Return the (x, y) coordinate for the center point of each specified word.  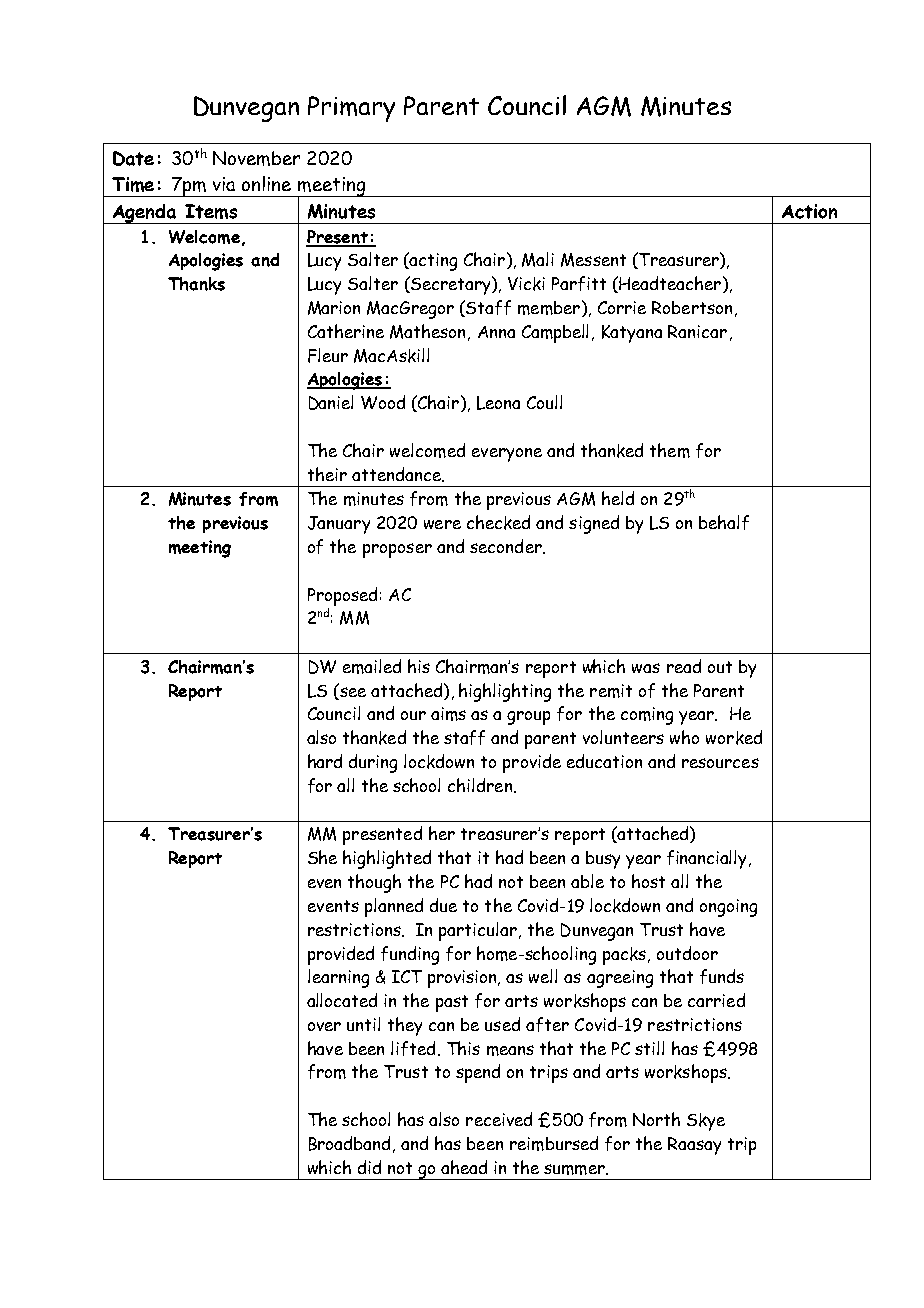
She (322, 857)
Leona (498, 403)
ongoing (728, 908)
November (256, 158)
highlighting (505, 692)
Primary (351, 109)
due (443, 905)
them (670, 450)
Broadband (349, 1143)
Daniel (331, 402)
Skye (706, 1122)
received (499, 1119)
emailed (372, 666)
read (684, 666)
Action (809, 211)
